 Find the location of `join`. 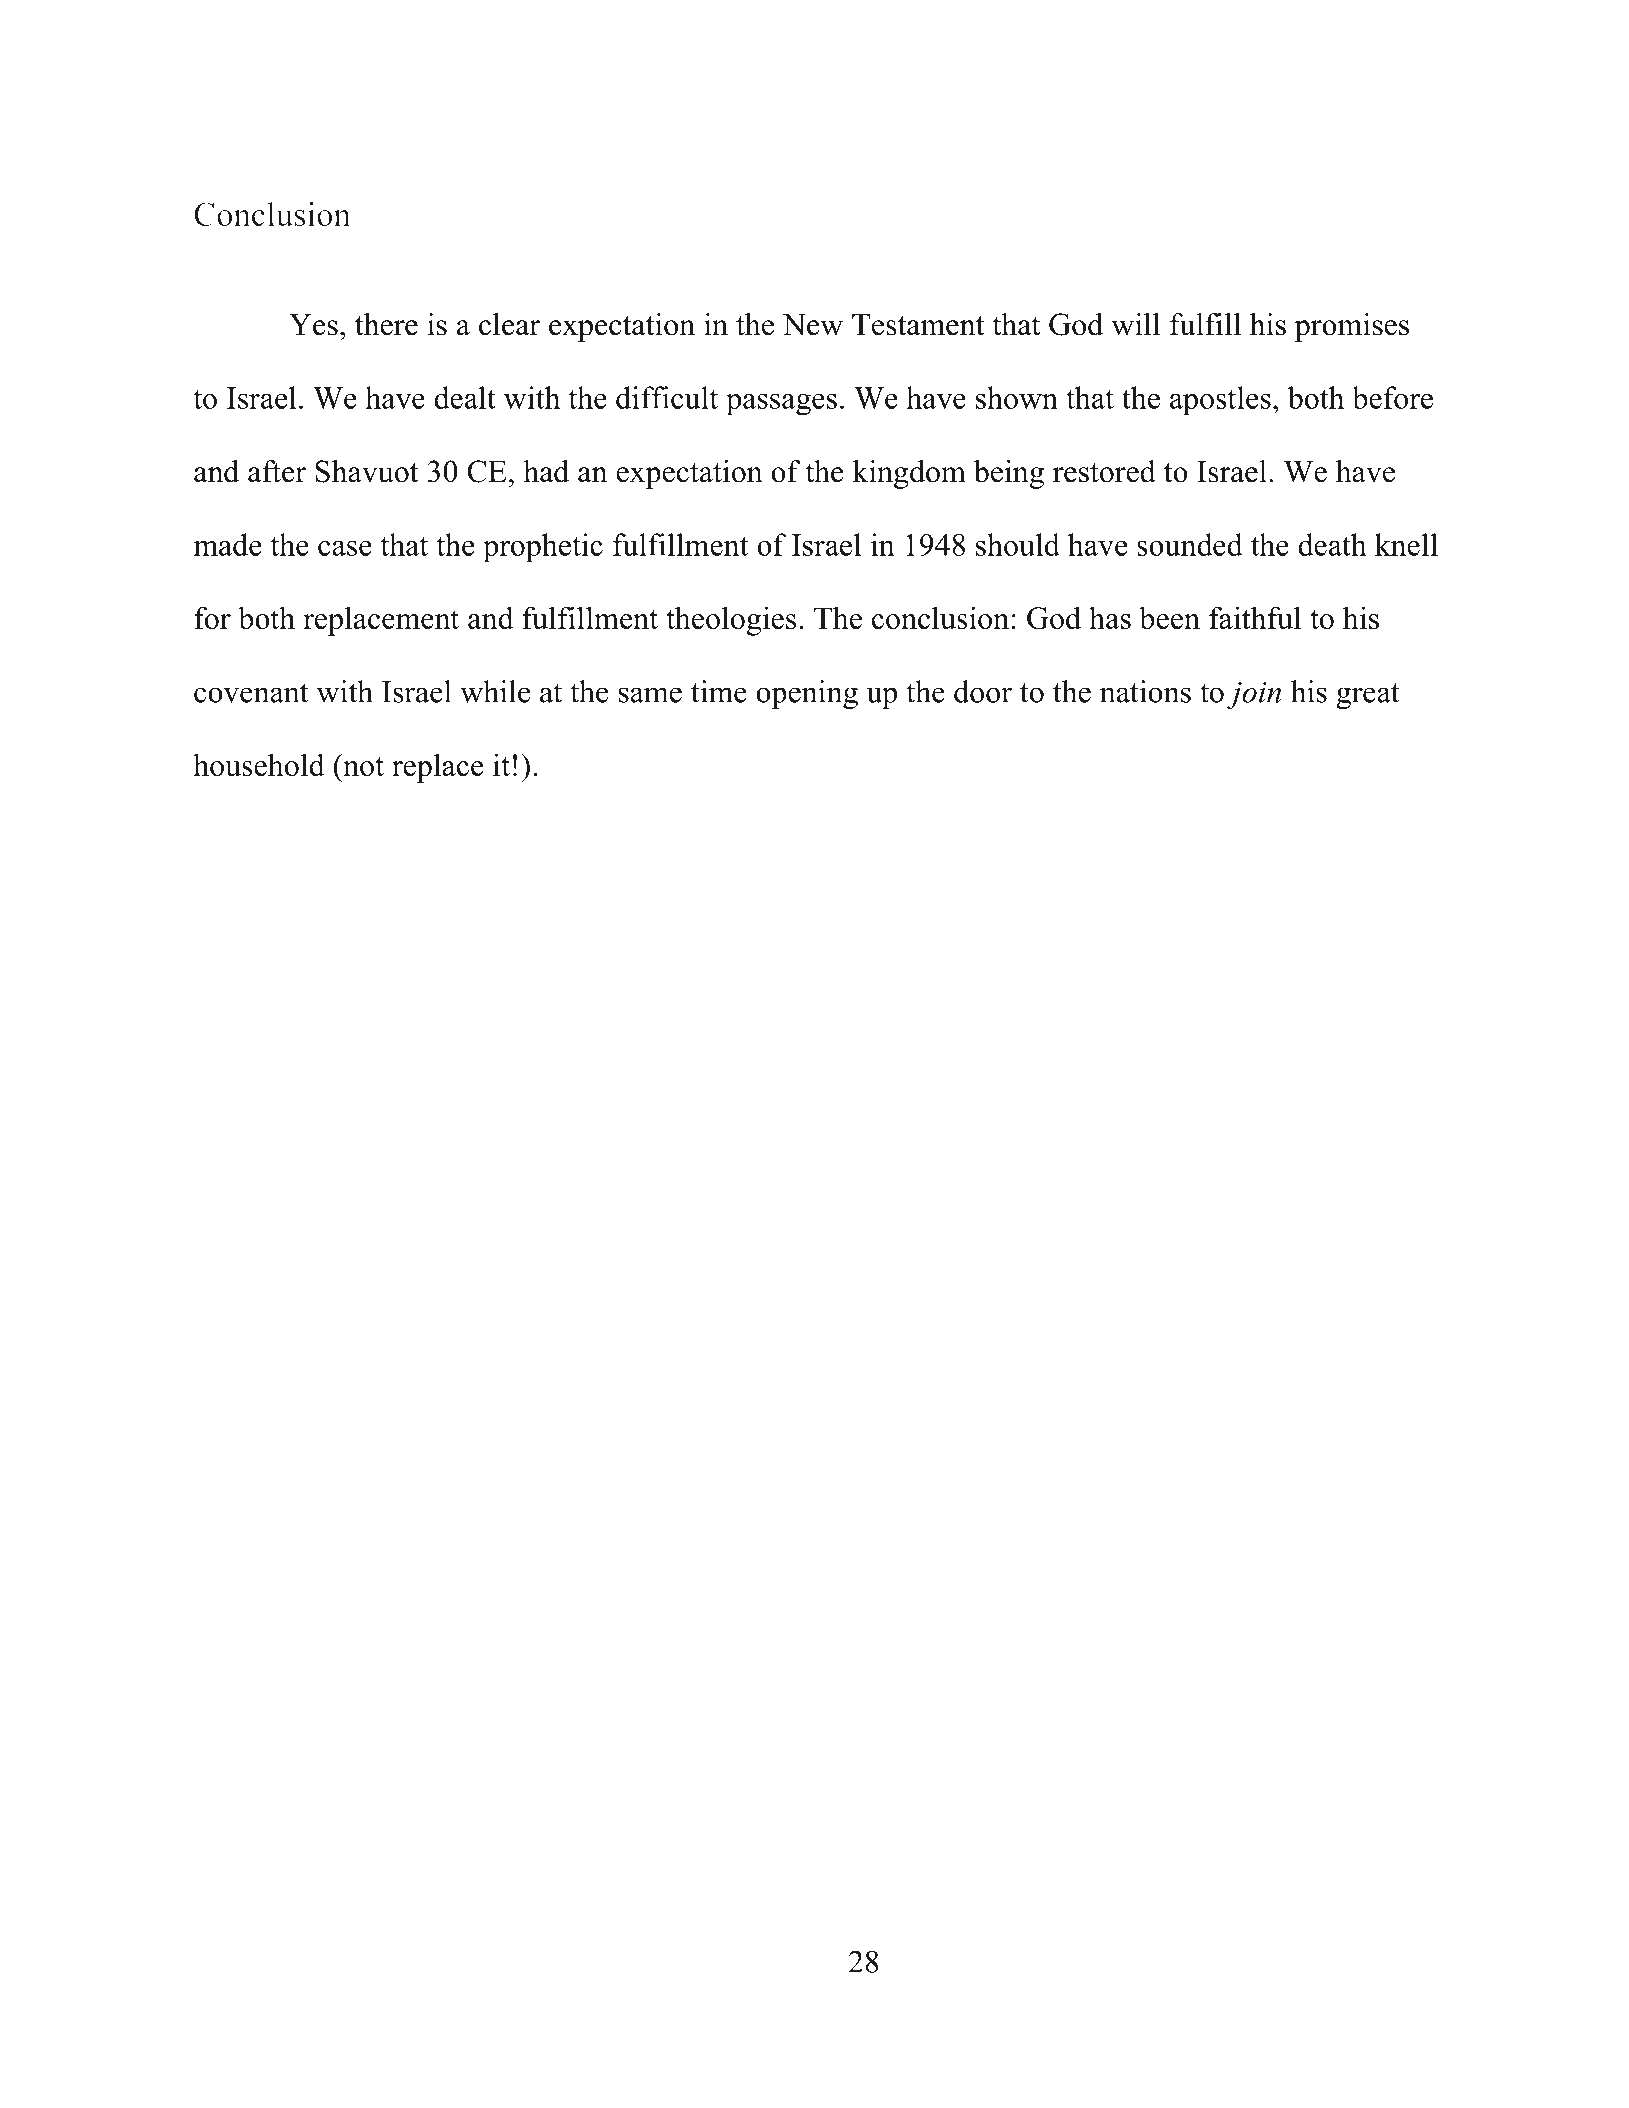

join is located at coordinates (1254, 695).
